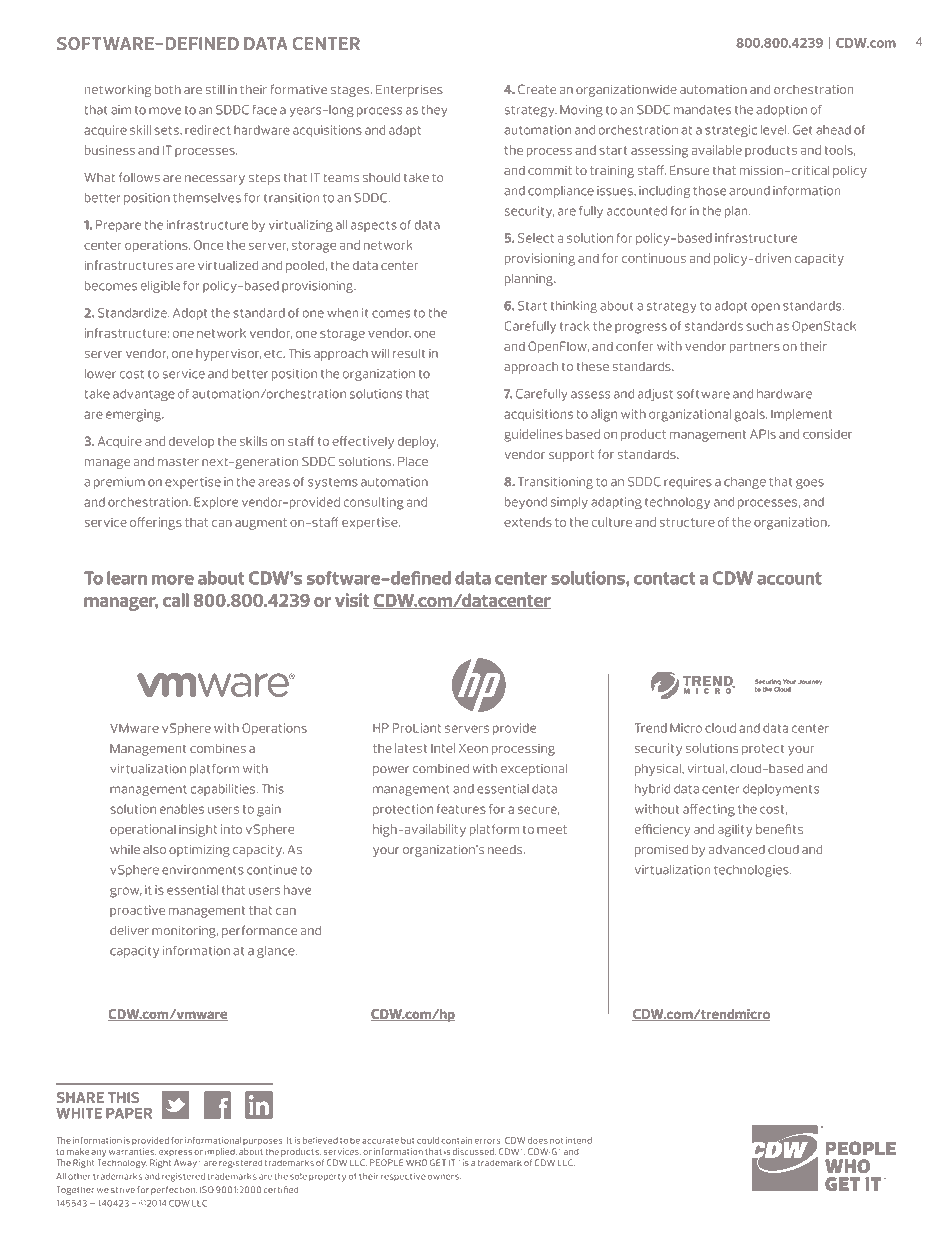 The image size is (952, 1233). What do you see at coordinates (579, 1140) in the document?
I see `intend` at bounding box center [579, 1140].
